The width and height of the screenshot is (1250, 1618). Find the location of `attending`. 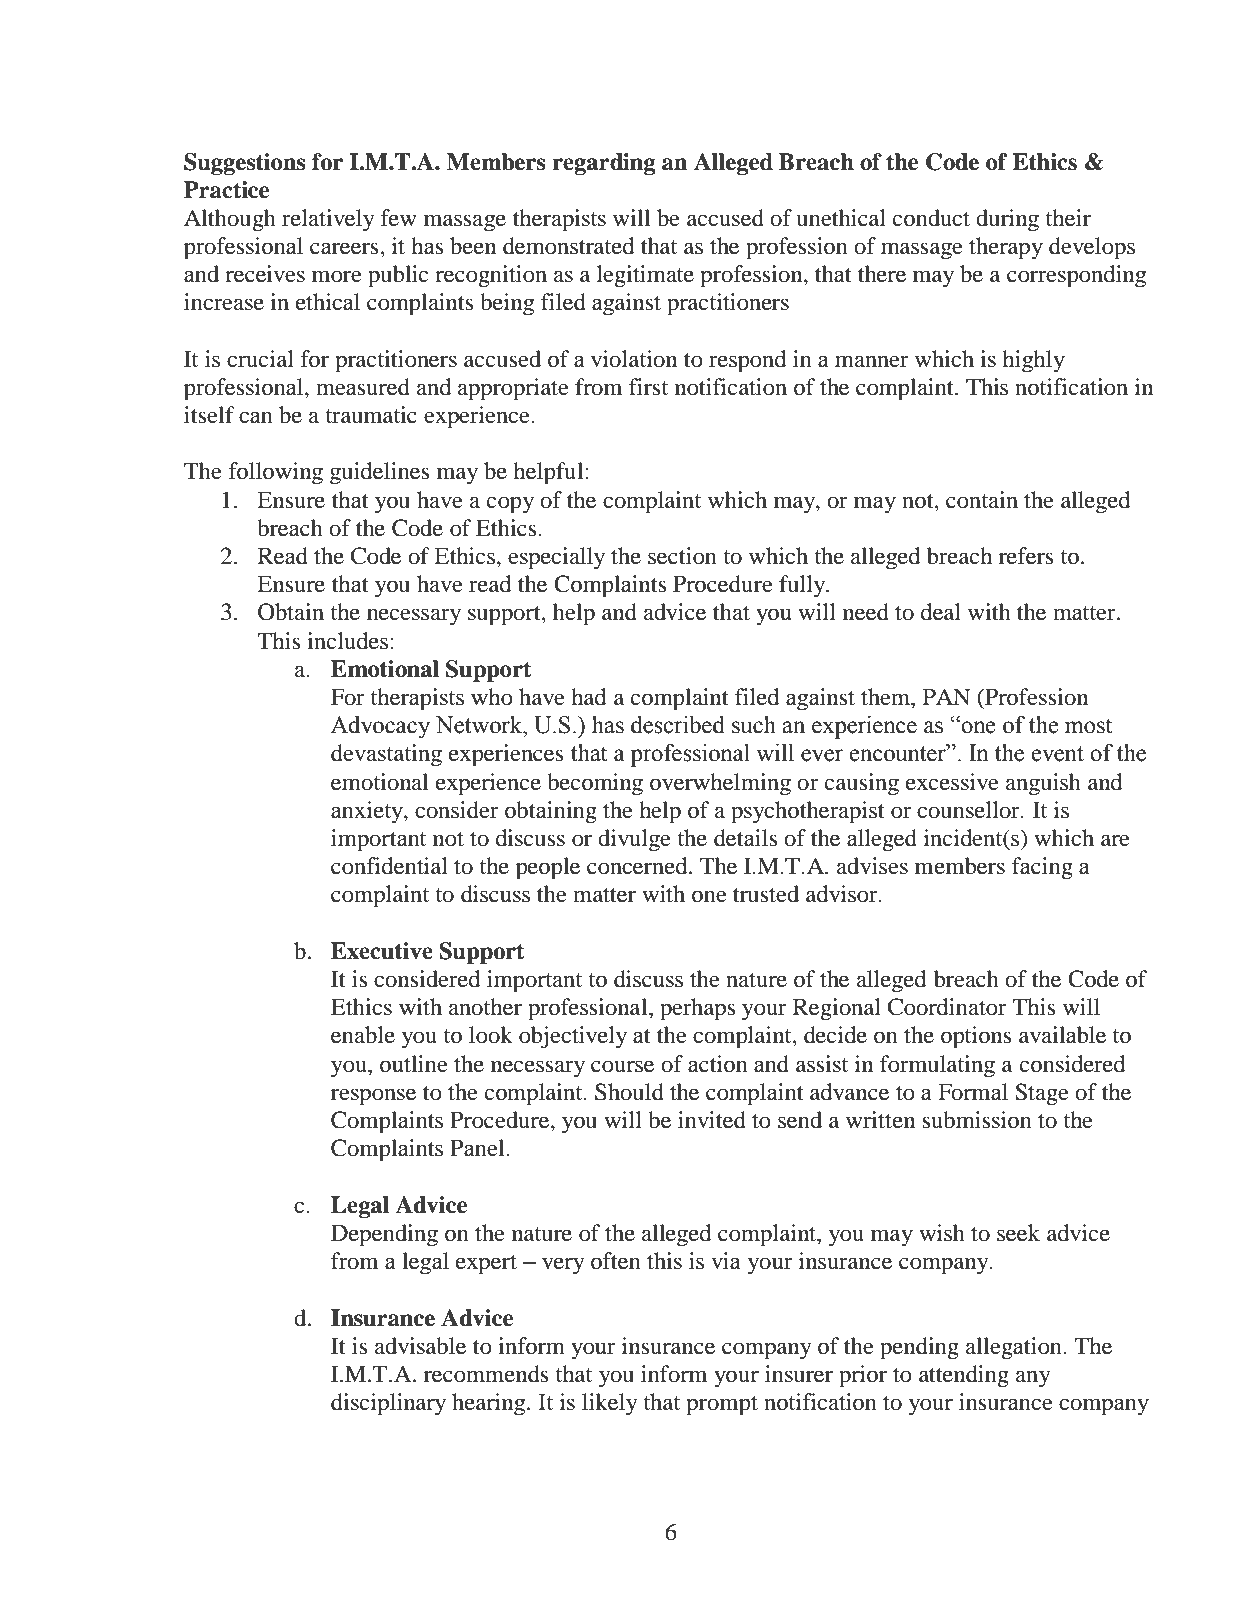

attending is located at coordinates (964, 1376).
